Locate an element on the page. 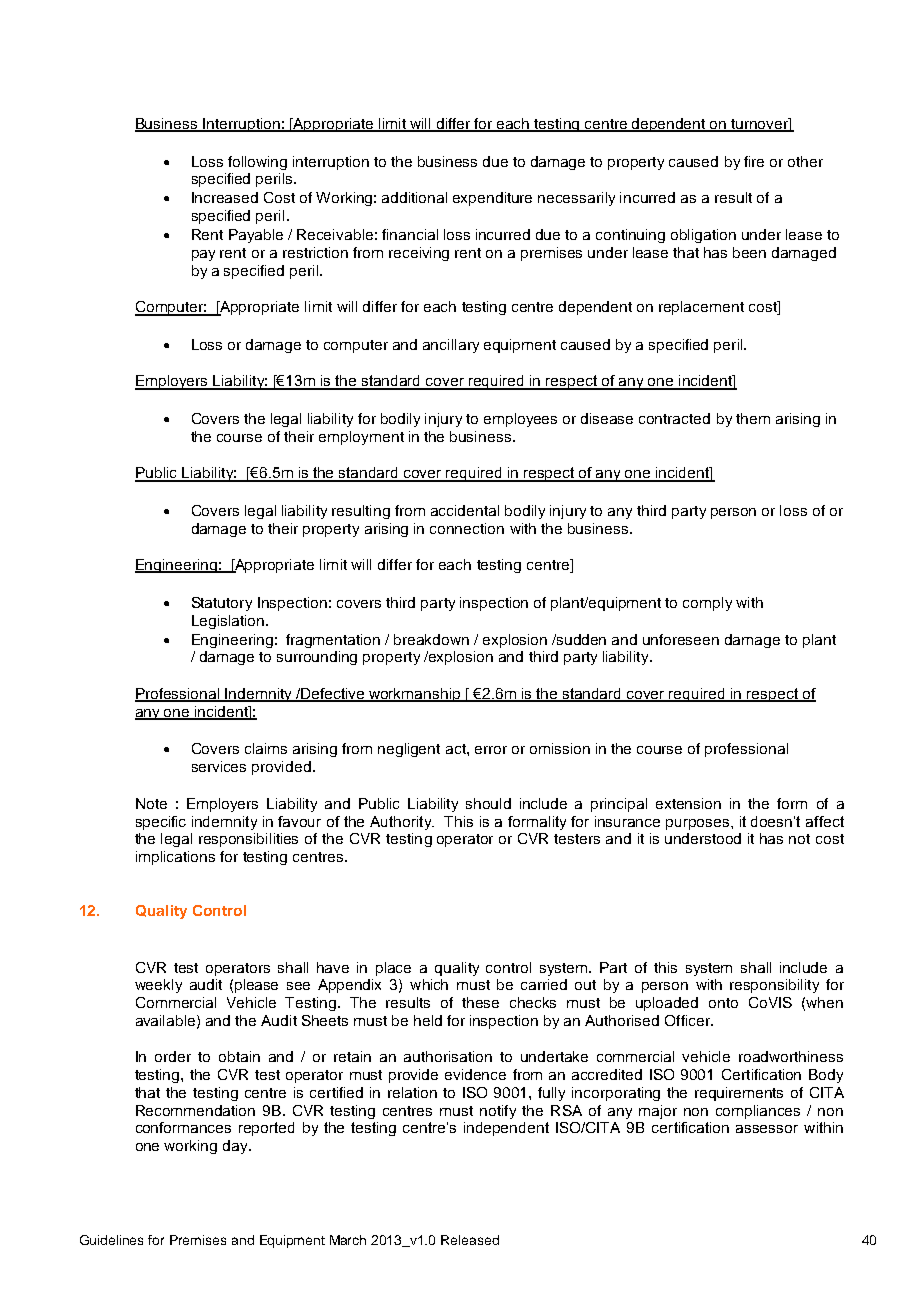  expenditure is located at coordinates (492, 199).
